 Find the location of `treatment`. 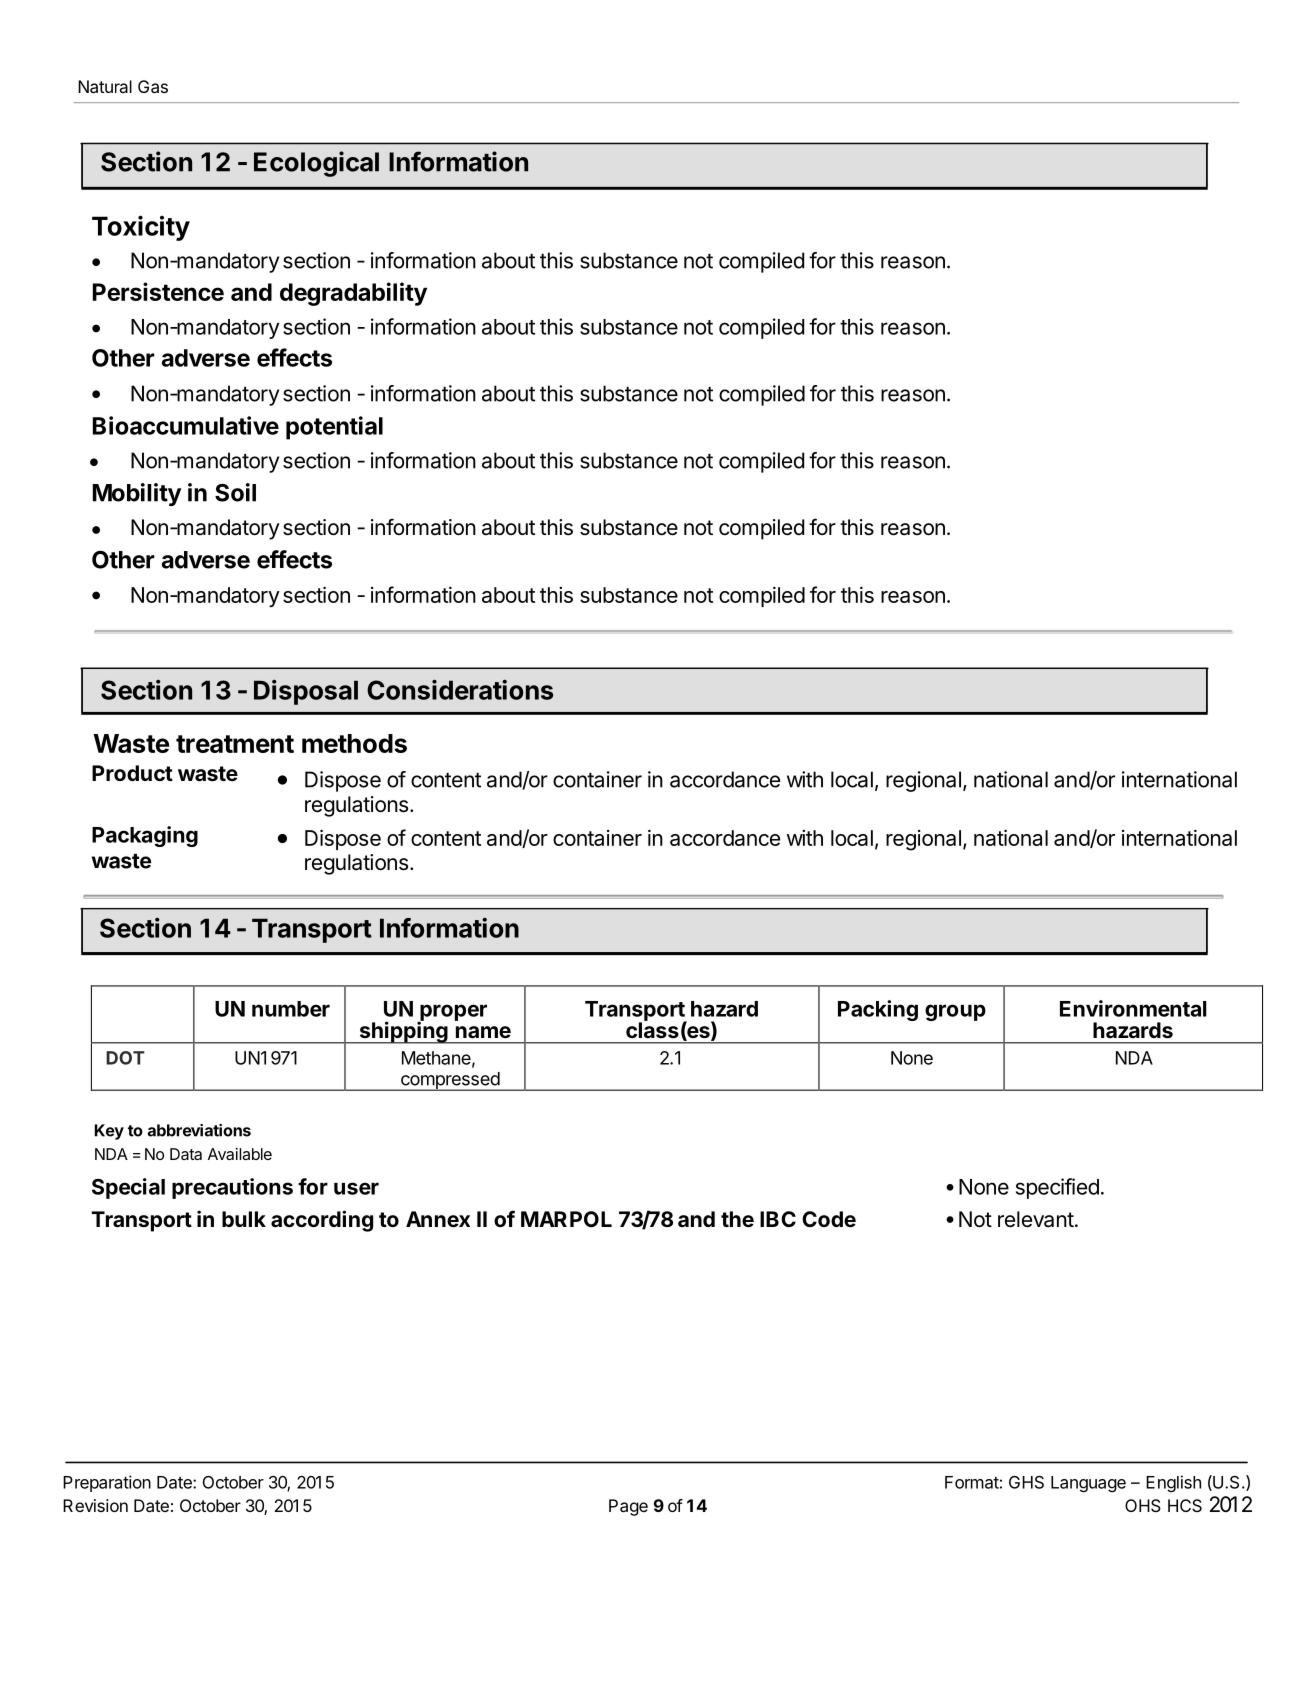

treatment is located at coordinates (235, 744).
